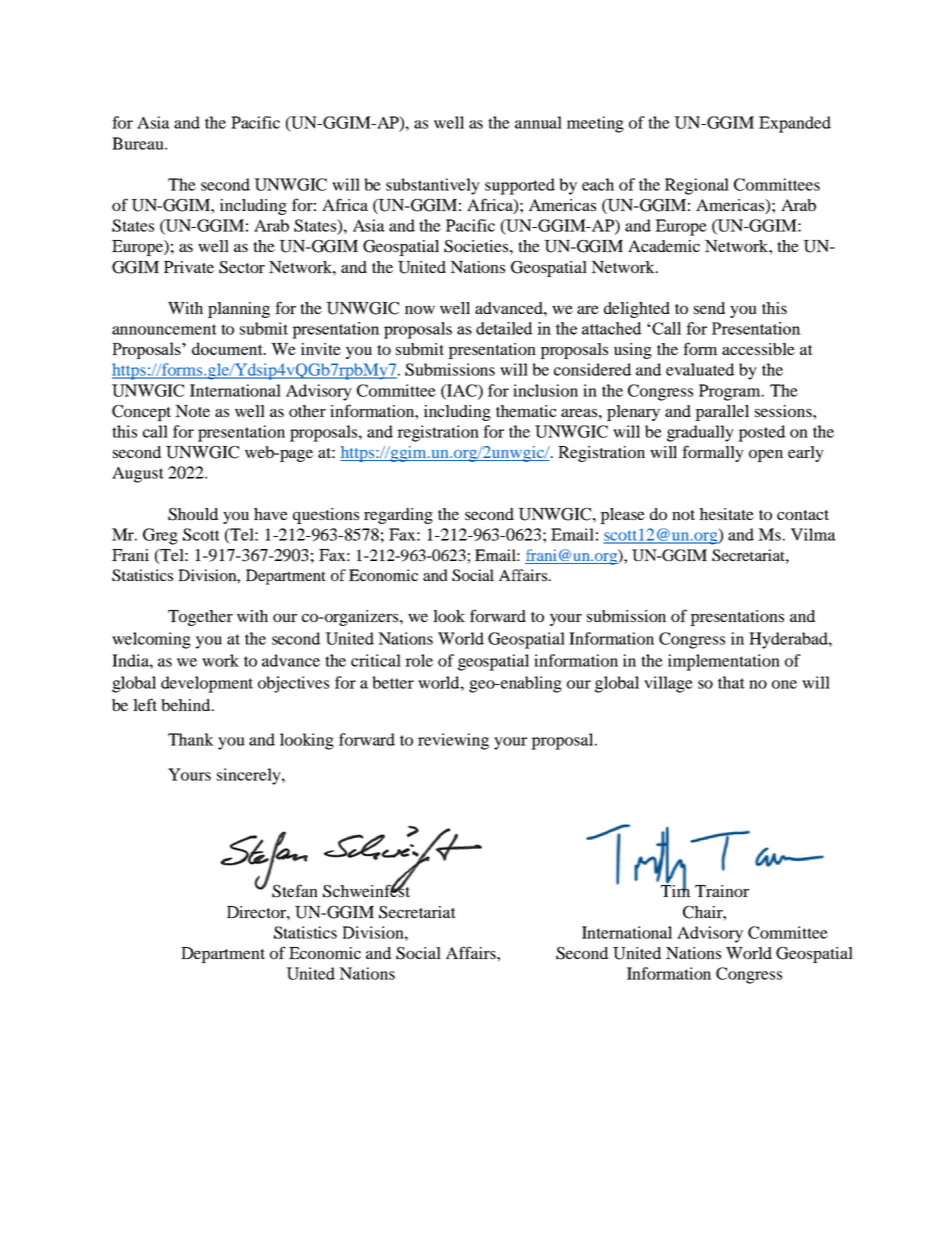 Image resolution: width=952 pixels, height=1233 pixels. What do you see at coordinates (192, 411) in the screenshot?
I see `Note` at bounding box center [192, 411].
